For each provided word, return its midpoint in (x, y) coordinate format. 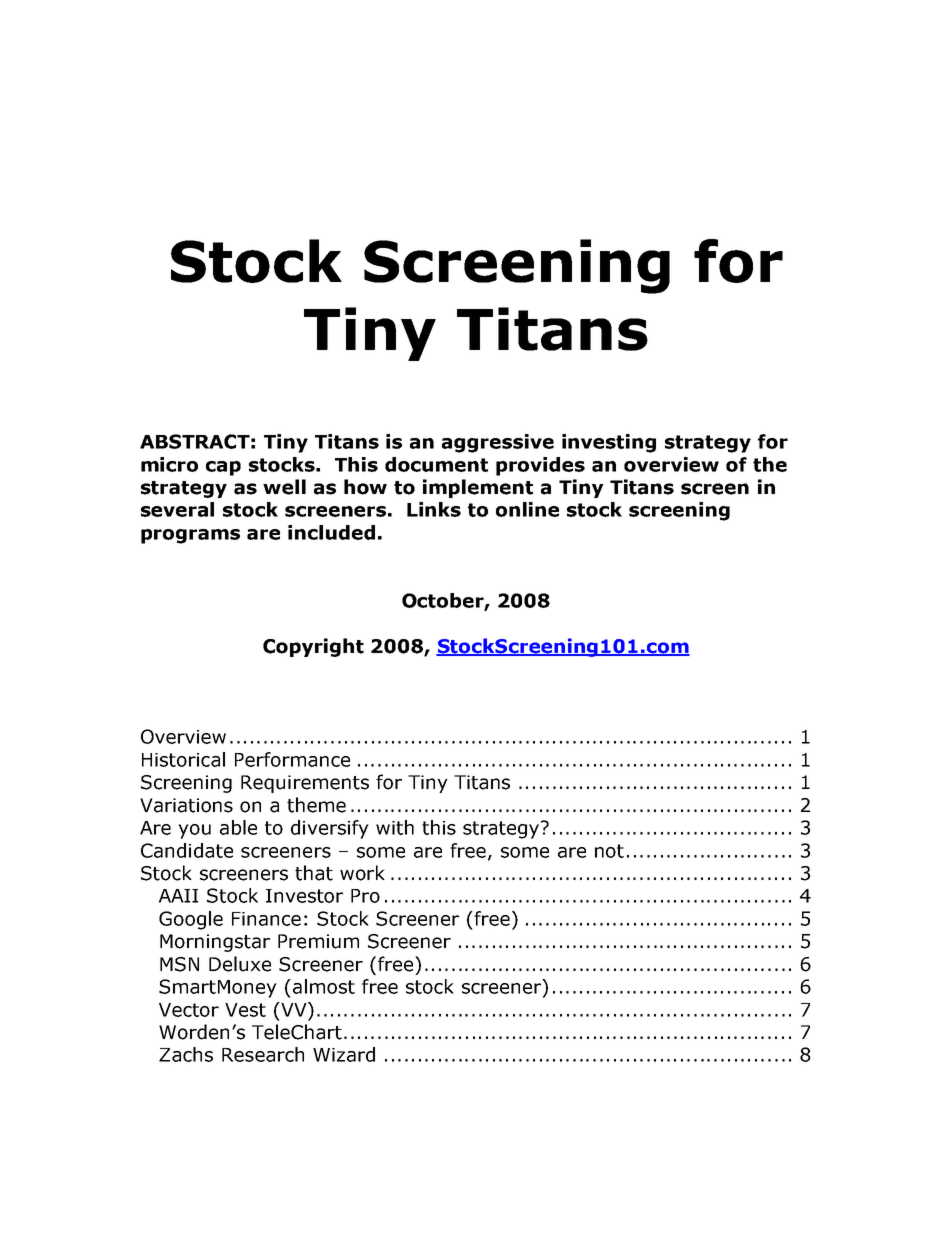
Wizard (344, 1054)
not (609, 851)
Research (263, 1054)
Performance (292, 759)
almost (324, 986)
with (395, 827)
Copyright (313, 647)
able (238, 827)
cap (223, 468)
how (365, 487)
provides (540, 466)
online (527, 509)
